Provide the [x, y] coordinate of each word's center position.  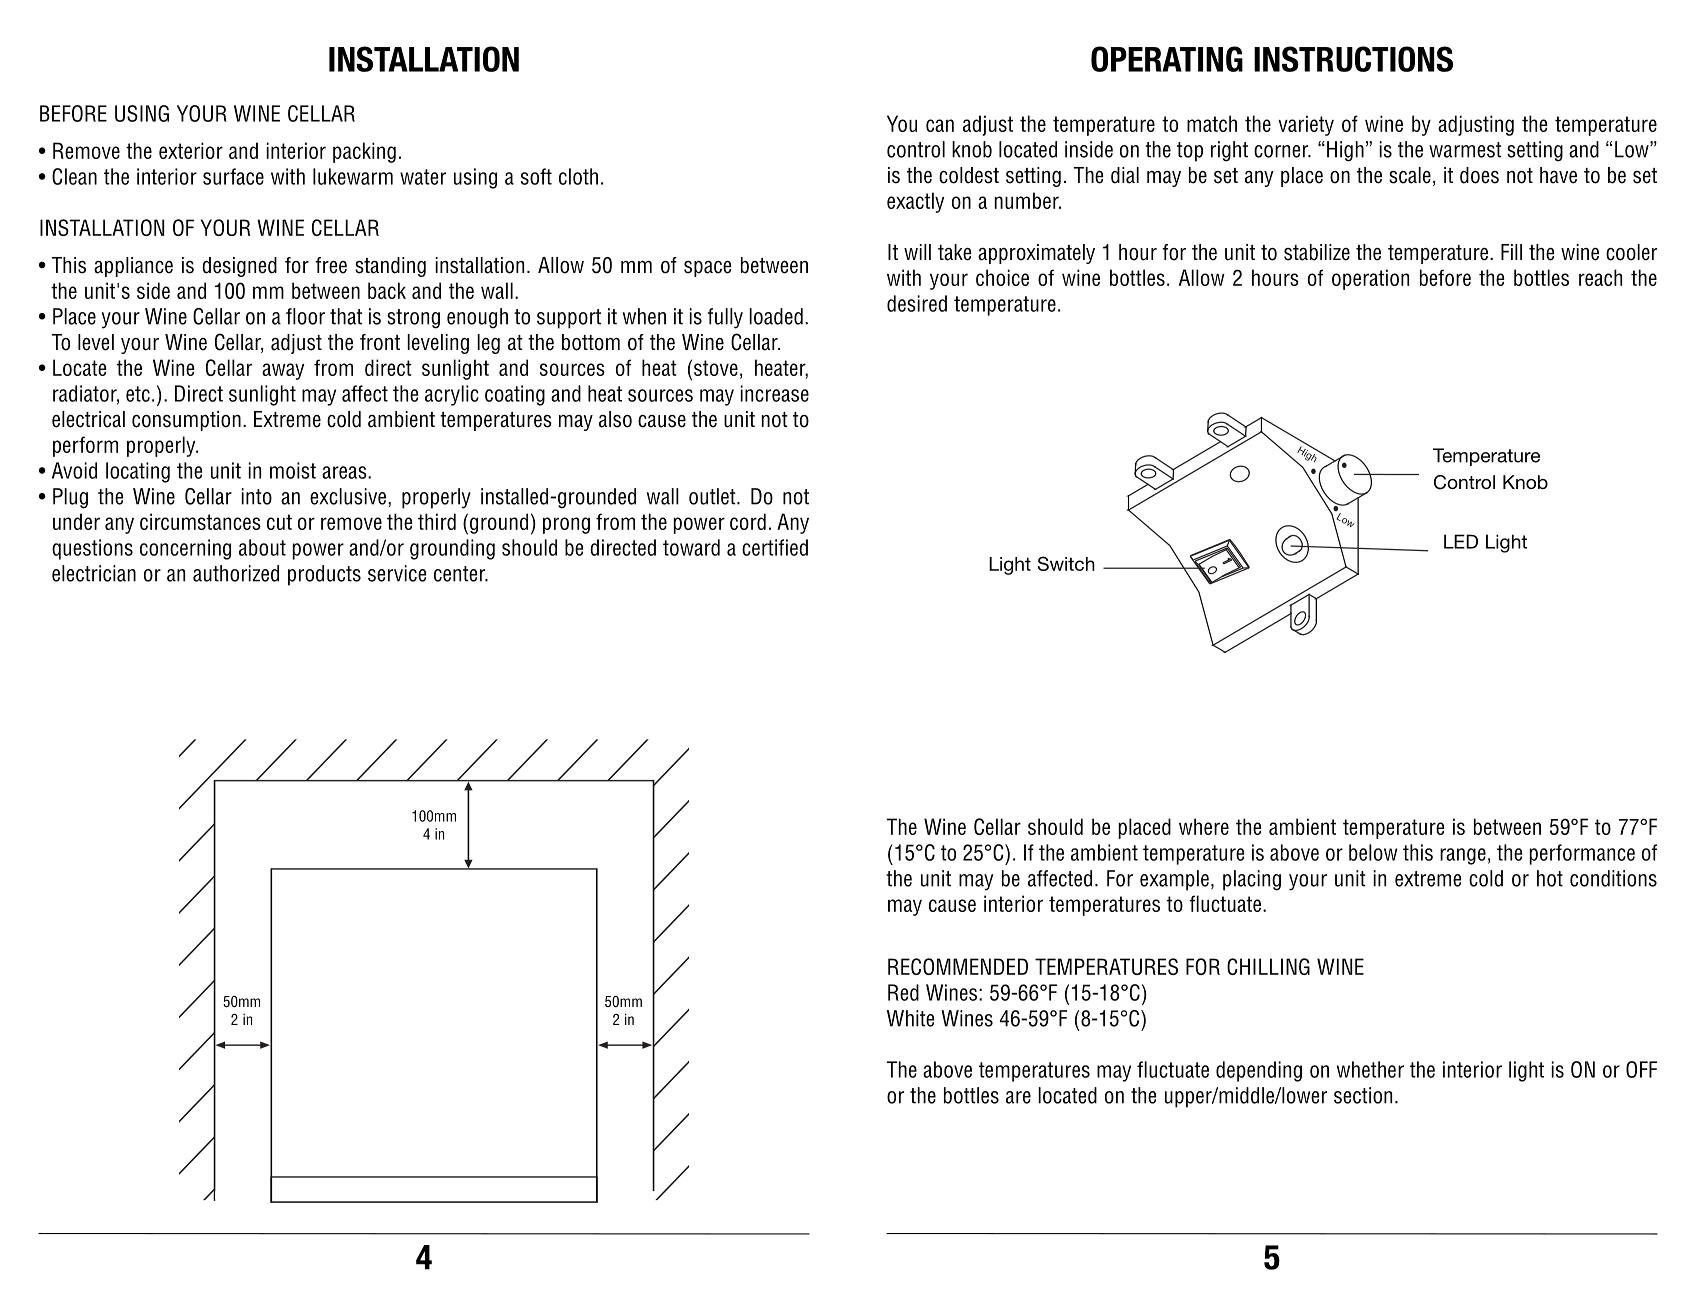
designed [239, 267]
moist [293, 470]
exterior [191, 150]
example [1174, 880]
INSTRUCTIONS [1353, 59]
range [1463, 856]
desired [917, 303]
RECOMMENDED [958, 966]
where [1204, 826]
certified [775, 547]
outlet [713, 496]
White [910, 1018]
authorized [236, 573]
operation [1370, 279]
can [940, 125]
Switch [1066, 563]
